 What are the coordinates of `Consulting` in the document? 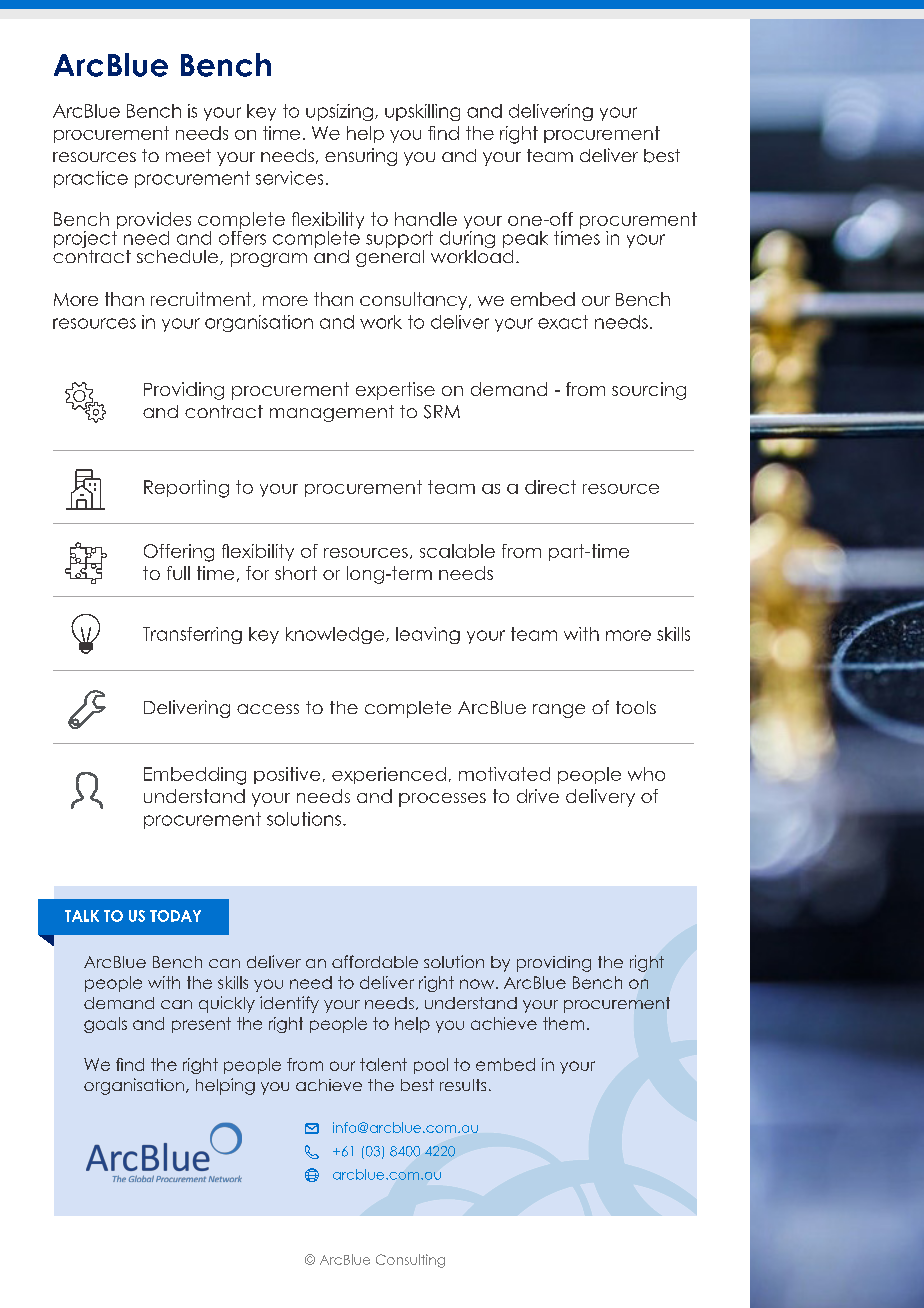 It's located at (410, 1261).
